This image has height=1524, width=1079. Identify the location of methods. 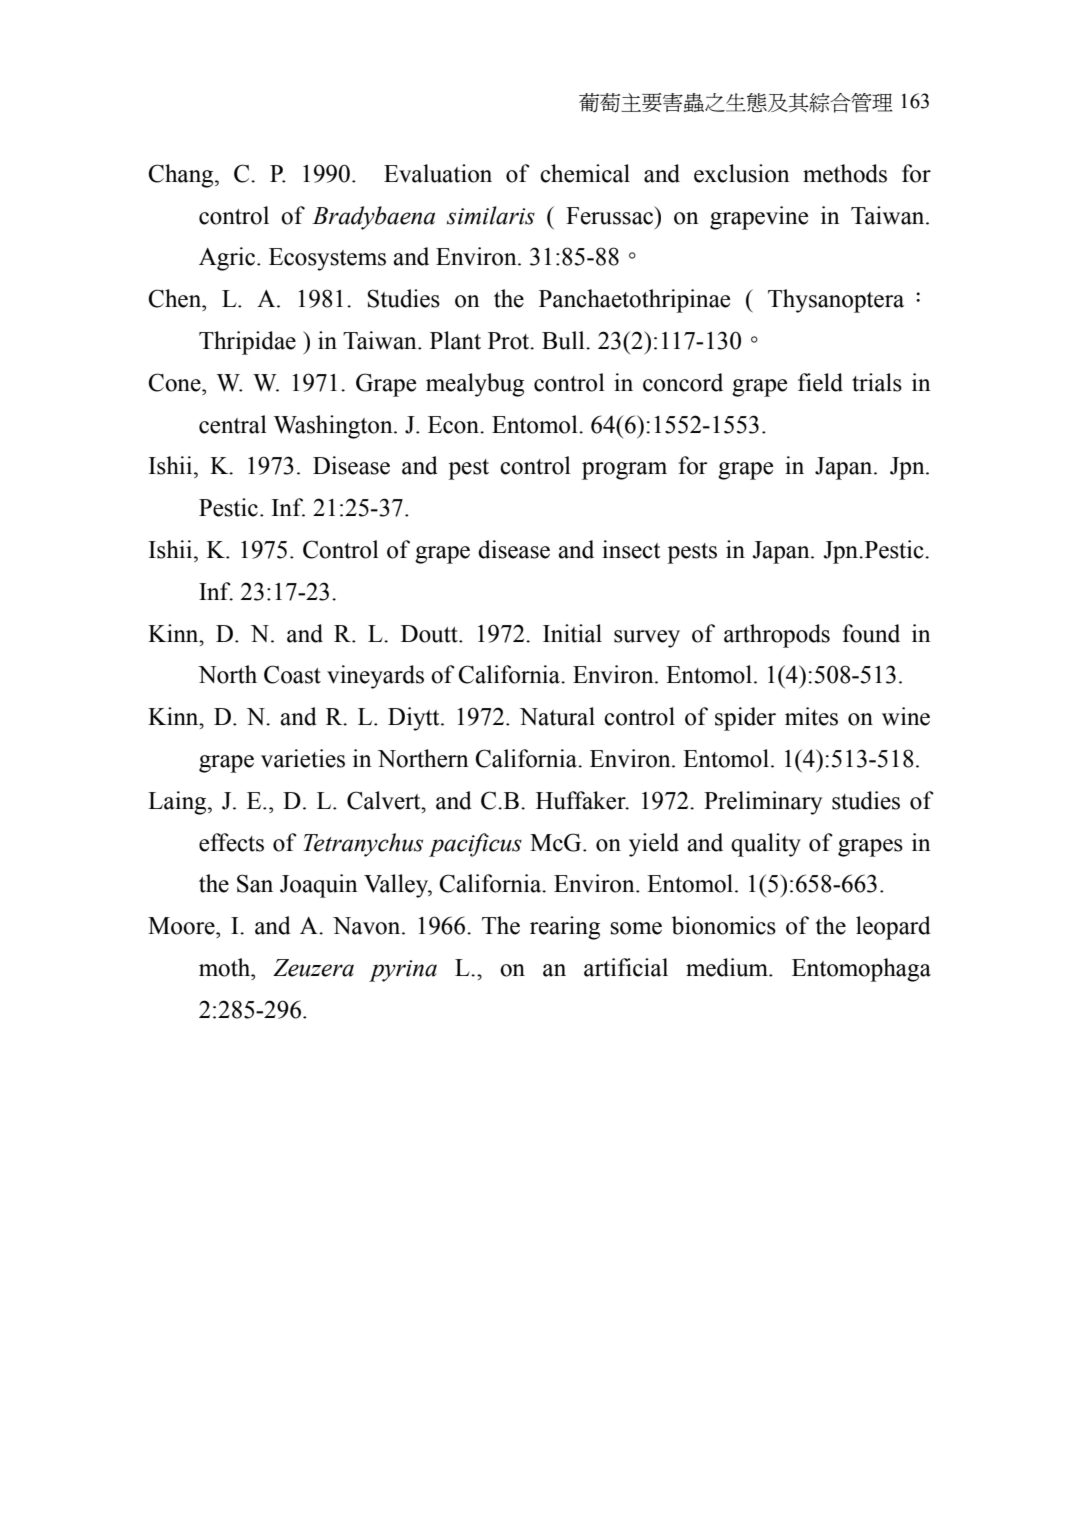
(845, 173).
